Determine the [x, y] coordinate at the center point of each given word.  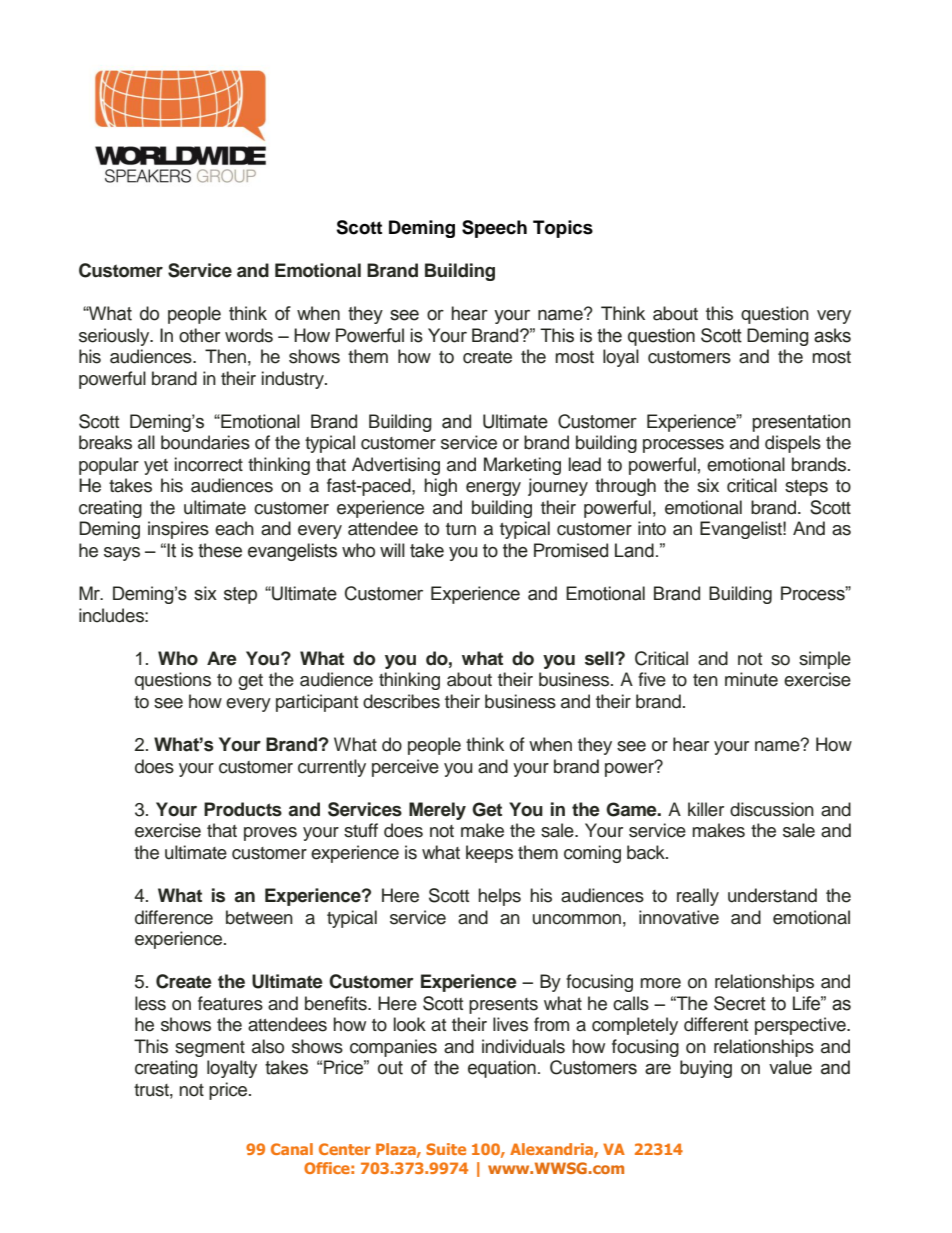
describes [401, 701]
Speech [494, 229]
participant [317, 703]
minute [751, 679]
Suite [446, 1149]
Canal [292, 1149]
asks [832, 335]
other [199, 335]
